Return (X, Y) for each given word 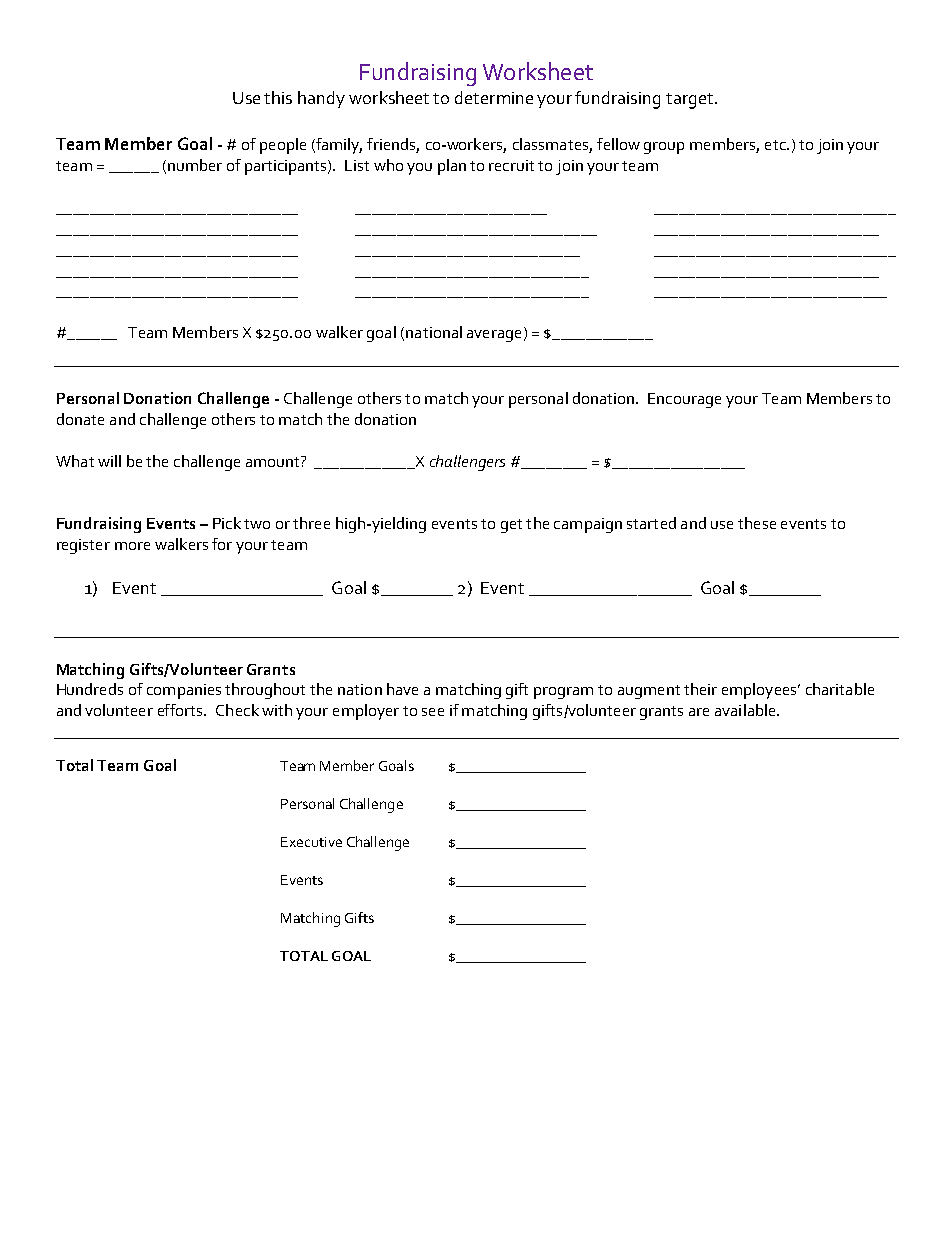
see (433, 712)
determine (494, 97)
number (195, 165)
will (109, 461)
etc (776, 145)
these (757, 523)
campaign (588, 525)
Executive (311, 842)
